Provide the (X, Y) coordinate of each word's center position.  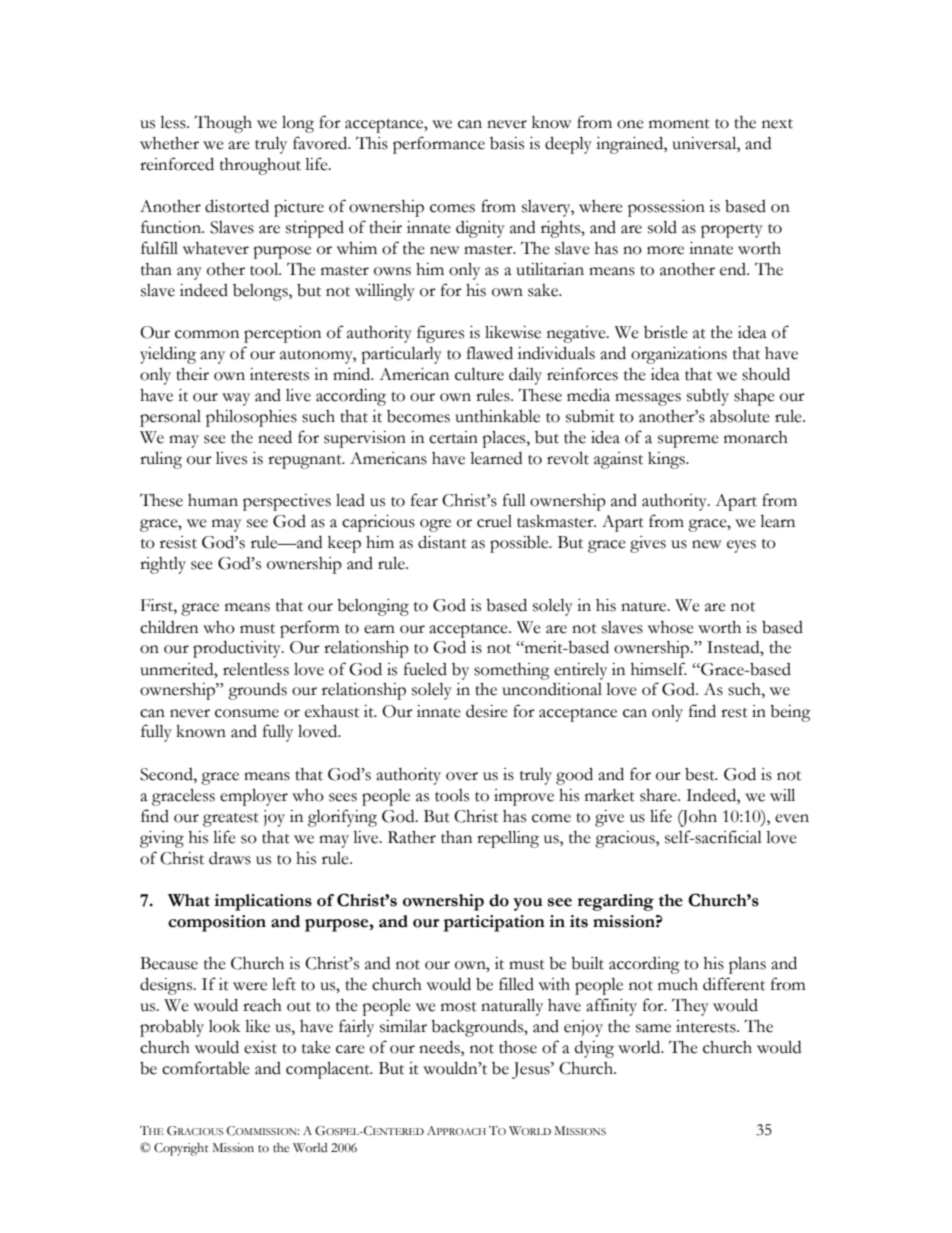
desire (487, 711)
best (701, 774)
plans (747, 965)
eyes (741, 546)
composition (217, 923)
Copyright (181, 1149)
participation (494, 923)
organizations (679, 355)
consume (247, 713)
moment (679, 124)
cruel (494, 521)
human (213, 500)
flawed (490, 353)
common (207, 334)
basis (507, 143)
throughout (260, 166)
